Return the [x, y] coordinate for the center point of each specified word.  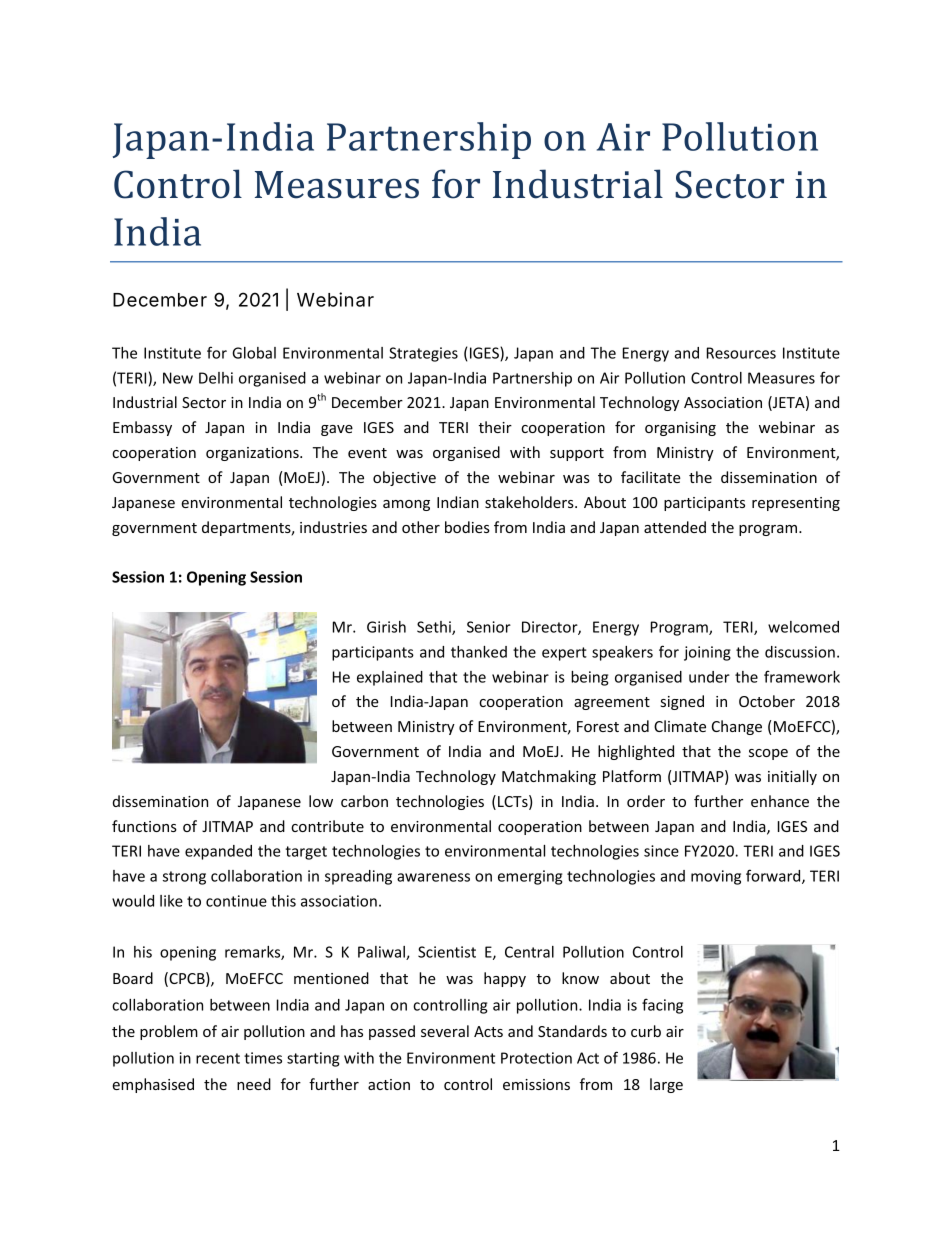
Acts [488, 1031]
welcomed [803, 627]
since [661, 851]
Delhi [216, 378]
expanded [218, 852]
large [666, 1085]
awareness [433, 877]
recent [218, 1058]
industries [333, 527]
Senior [489, 627]
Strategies [423, 354]
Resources [741, 353]
